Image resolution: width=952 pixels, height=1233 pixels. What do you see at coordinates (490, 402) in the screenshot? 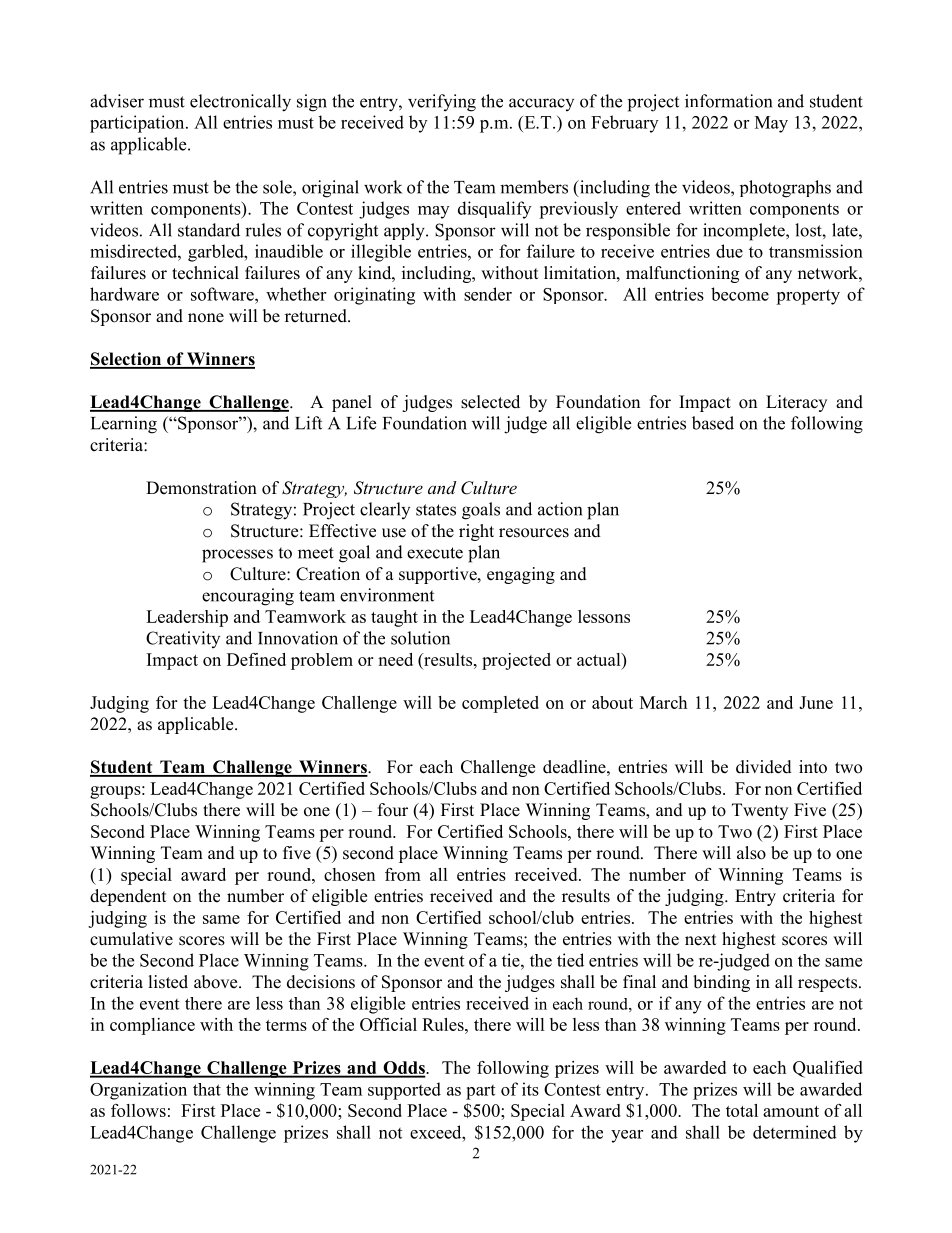
I see `selected` at bounding box center [490, 402].
